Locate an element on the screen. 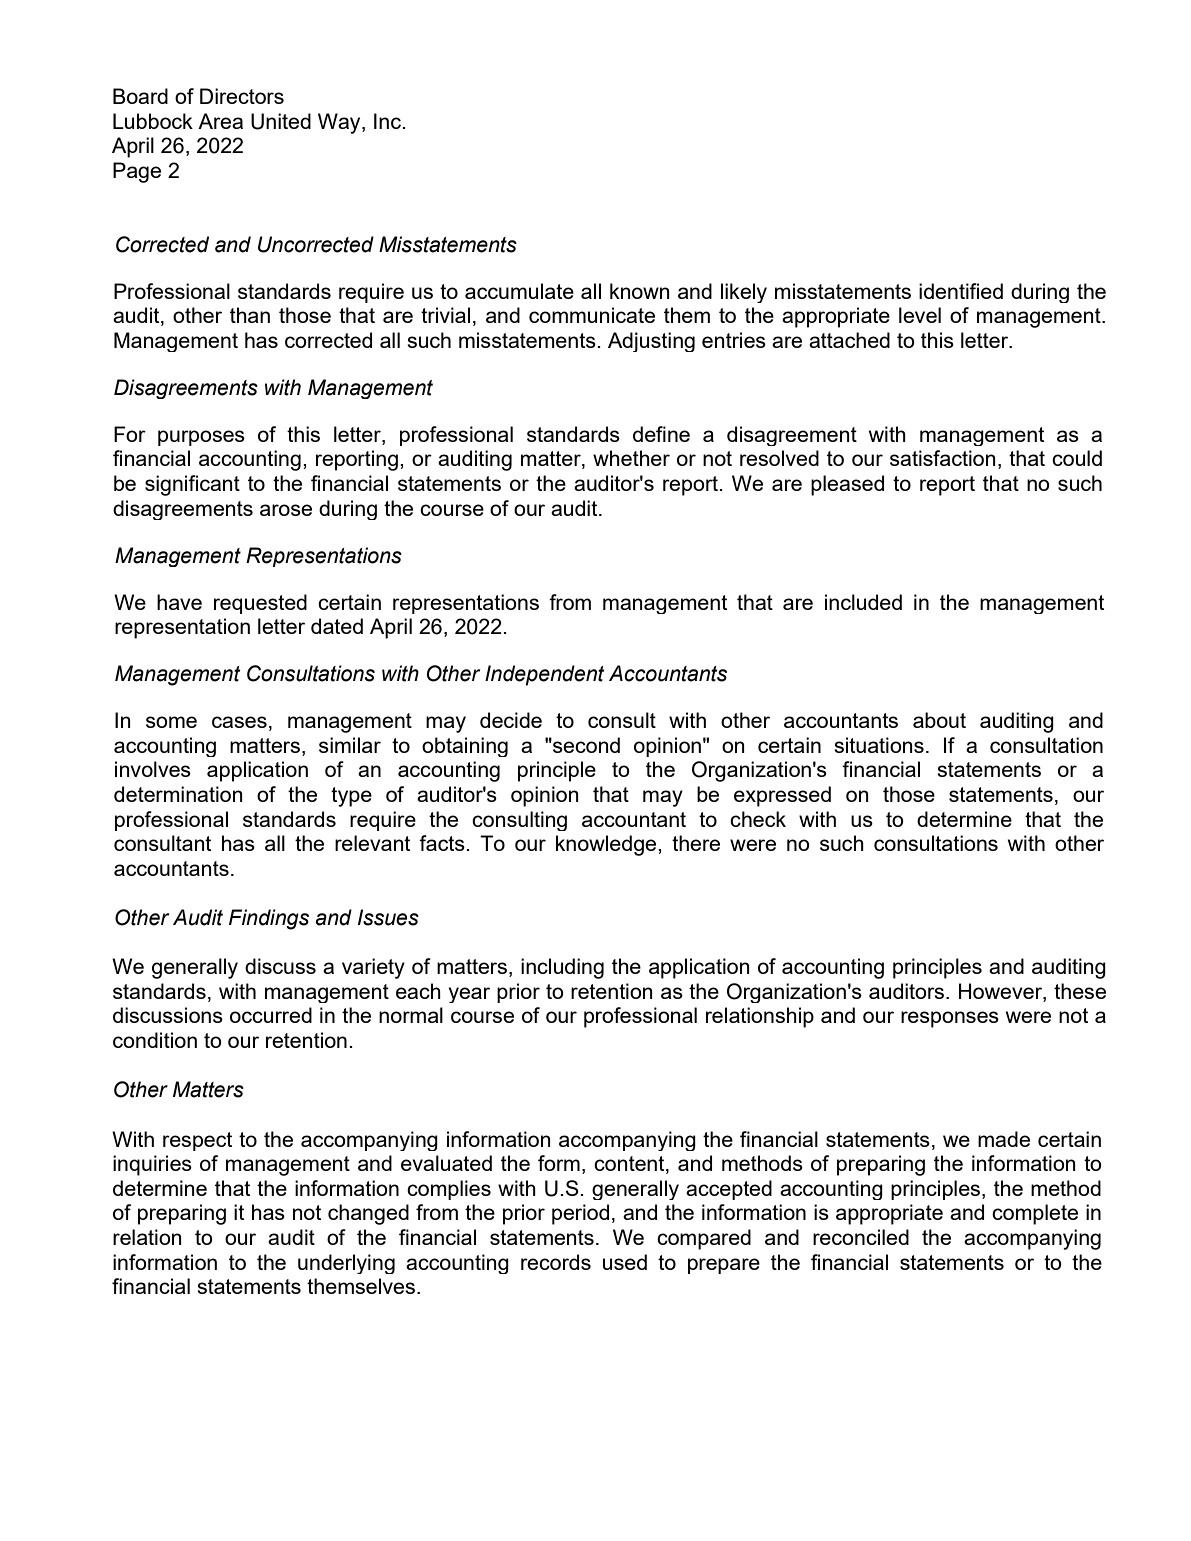  satisfaction is located at coordinates (943, 458).
